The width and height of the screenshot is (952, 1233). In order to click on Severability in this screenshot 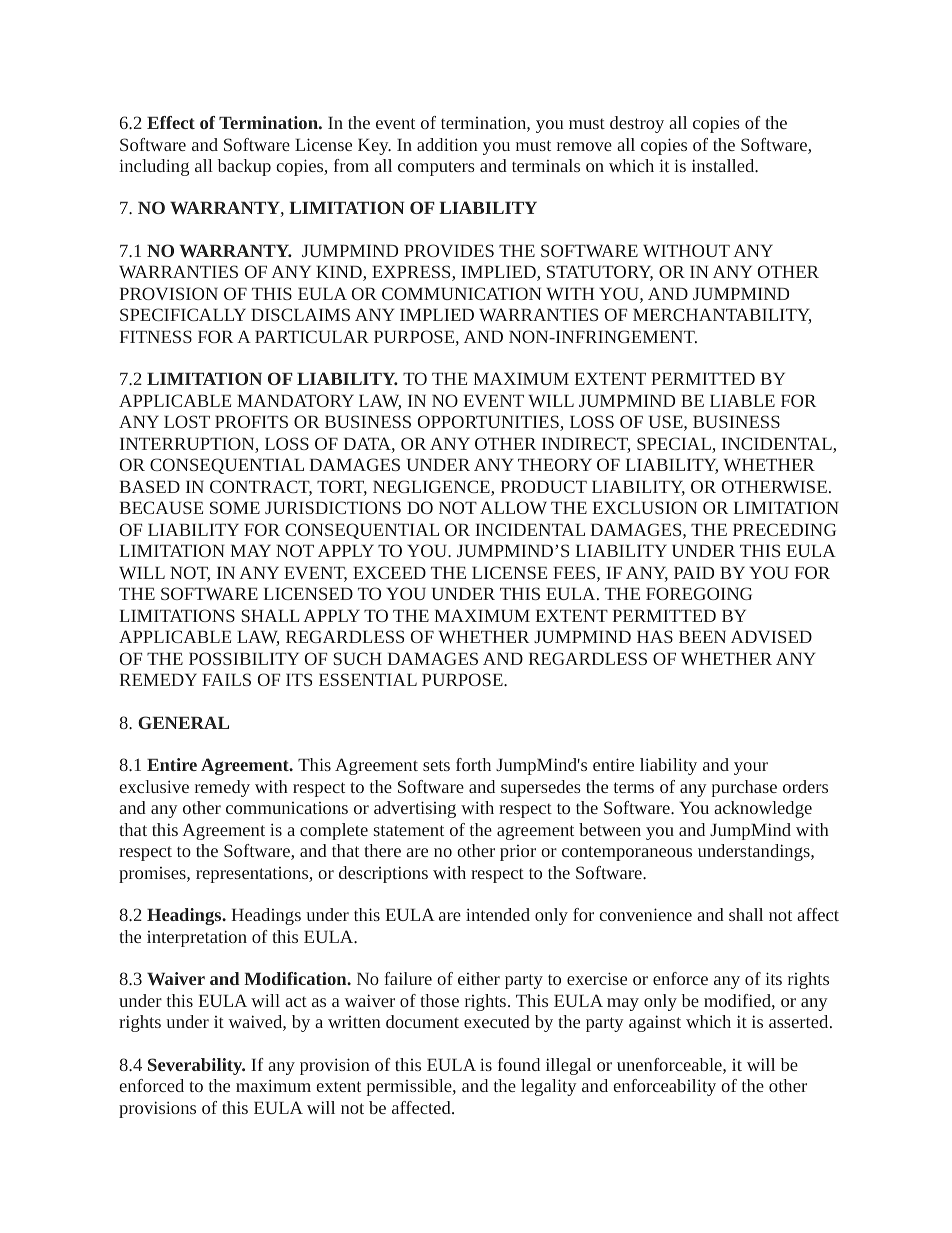, I will do `click(196, 1066)`.
